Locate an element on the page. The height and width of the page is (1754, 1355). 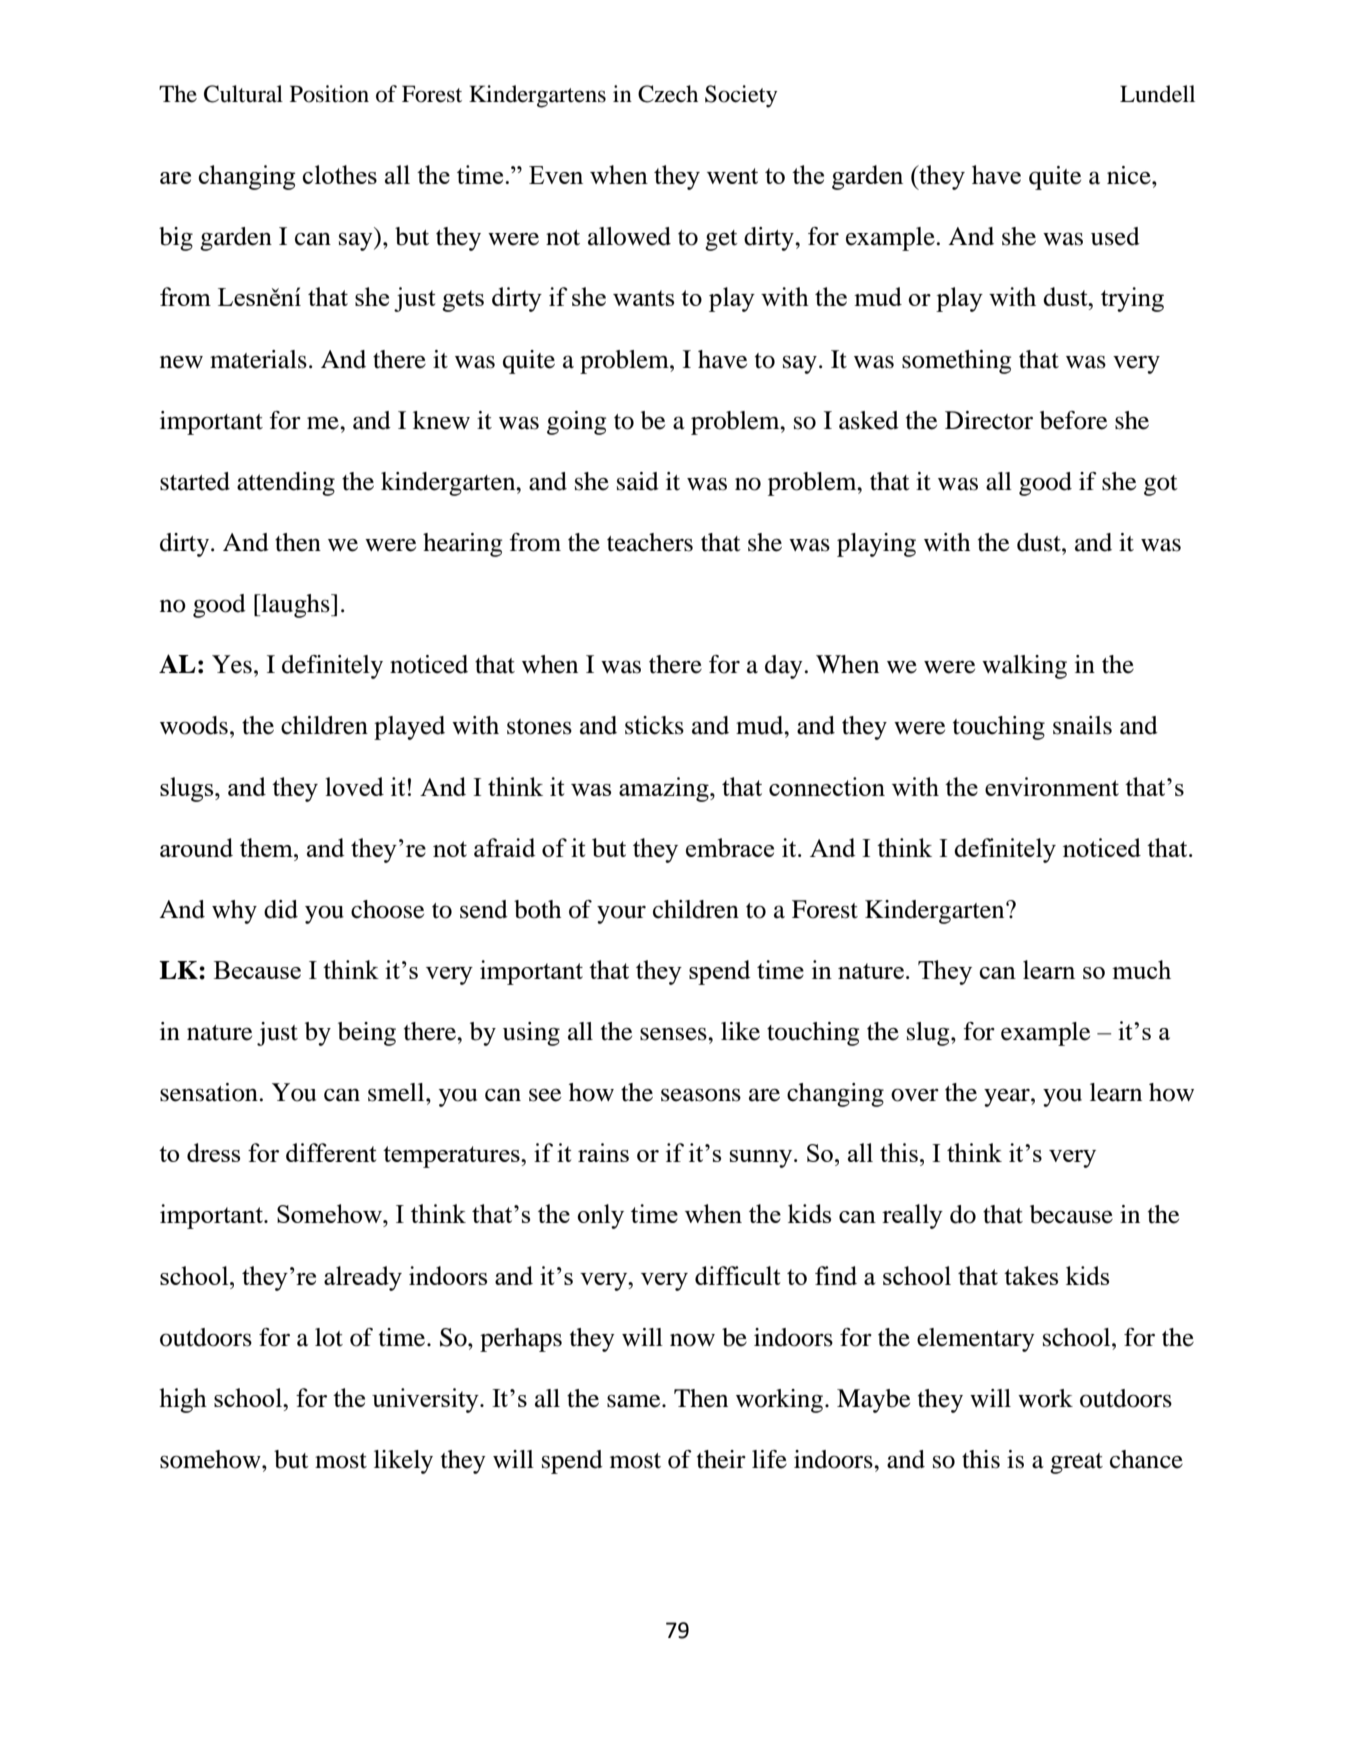
did is located at coordinates (281, 909).
